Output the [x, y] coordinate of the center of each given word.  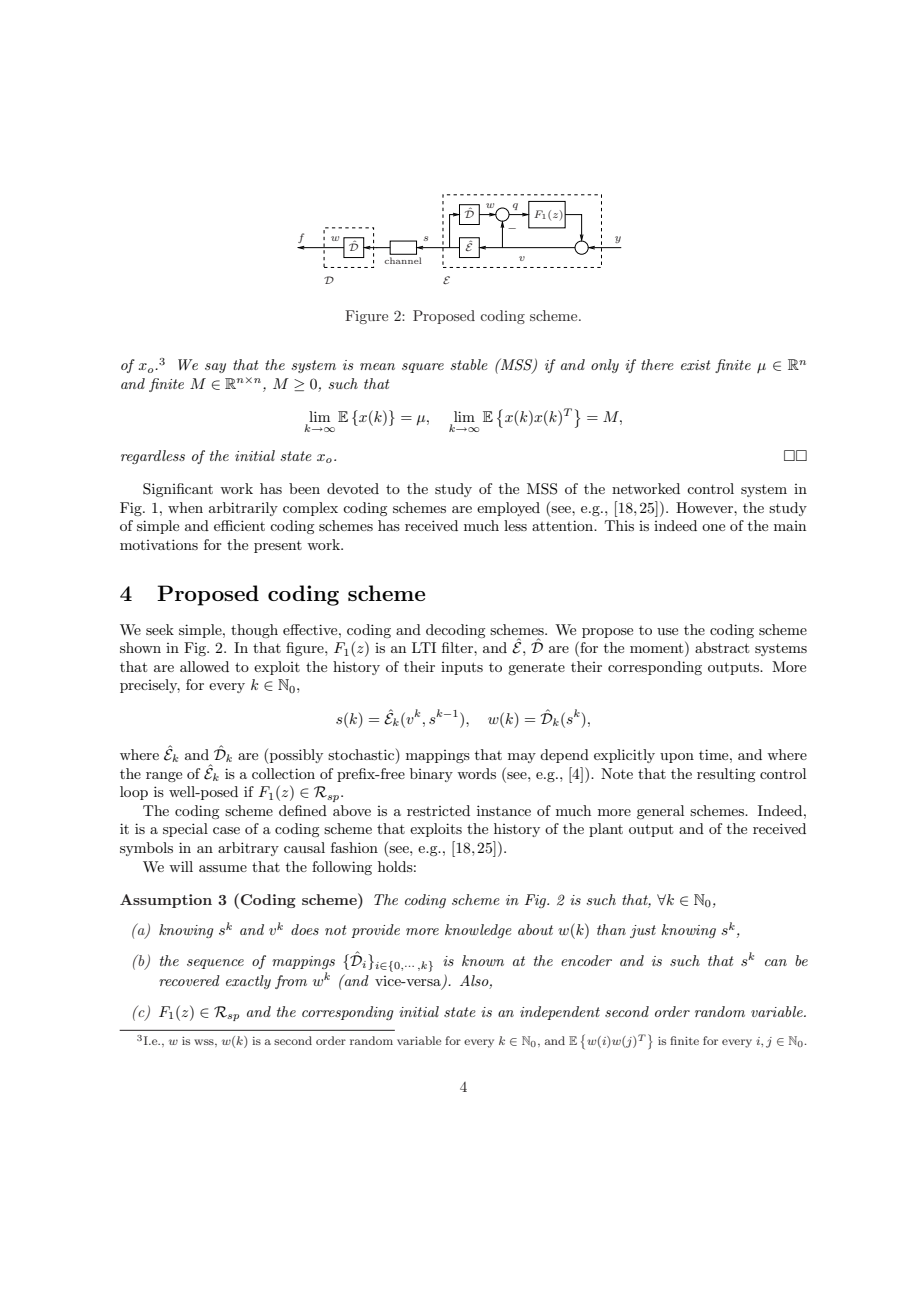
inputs [462, 668]
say [215, 368]
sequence [215, 964]
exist [696, 365]
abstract [722, 647]
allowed [204, 666]
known [483, 960]
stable [469, 364]
